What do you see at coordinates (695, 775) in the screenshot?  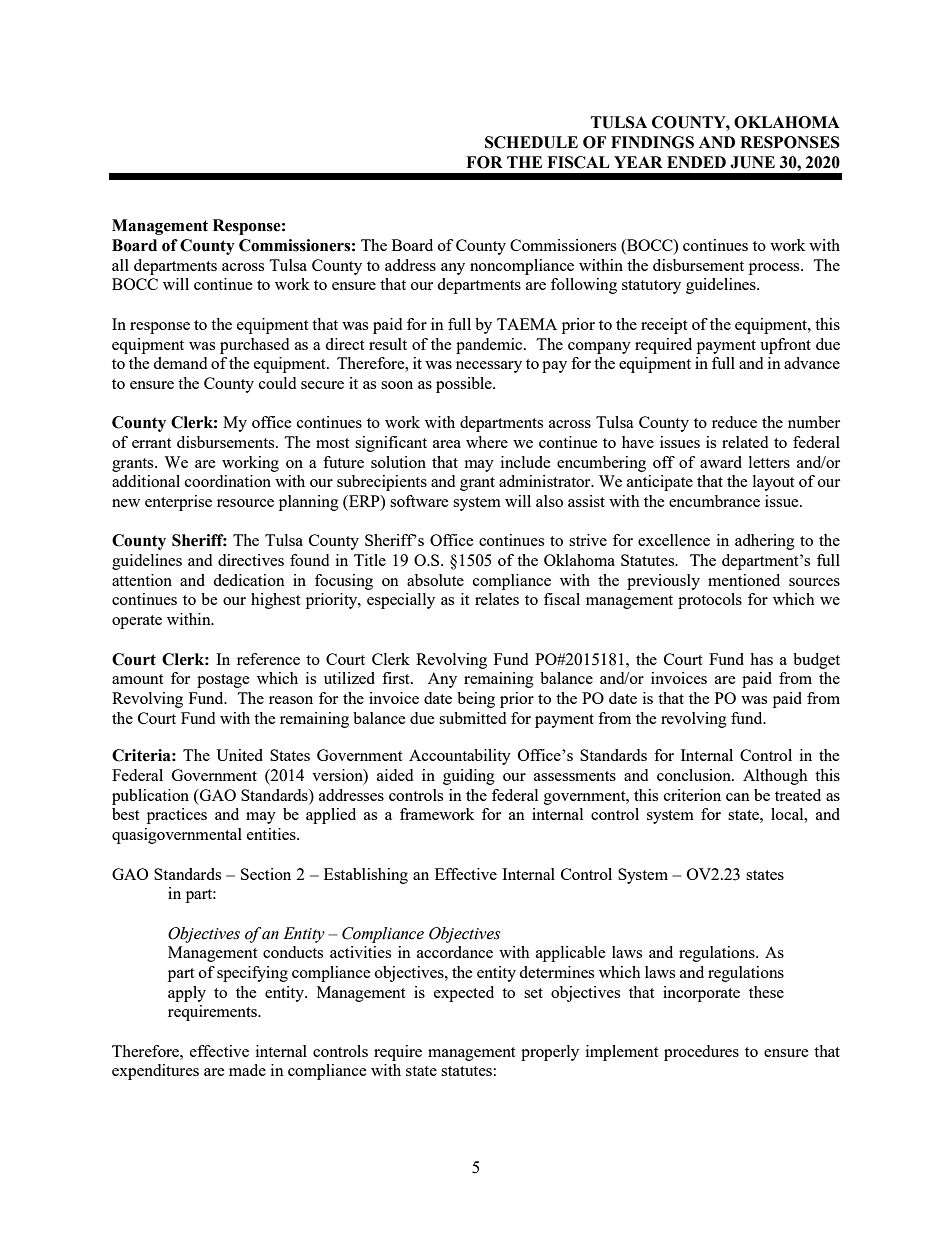 I see `conclusion` at bounding box center [695, 775].
